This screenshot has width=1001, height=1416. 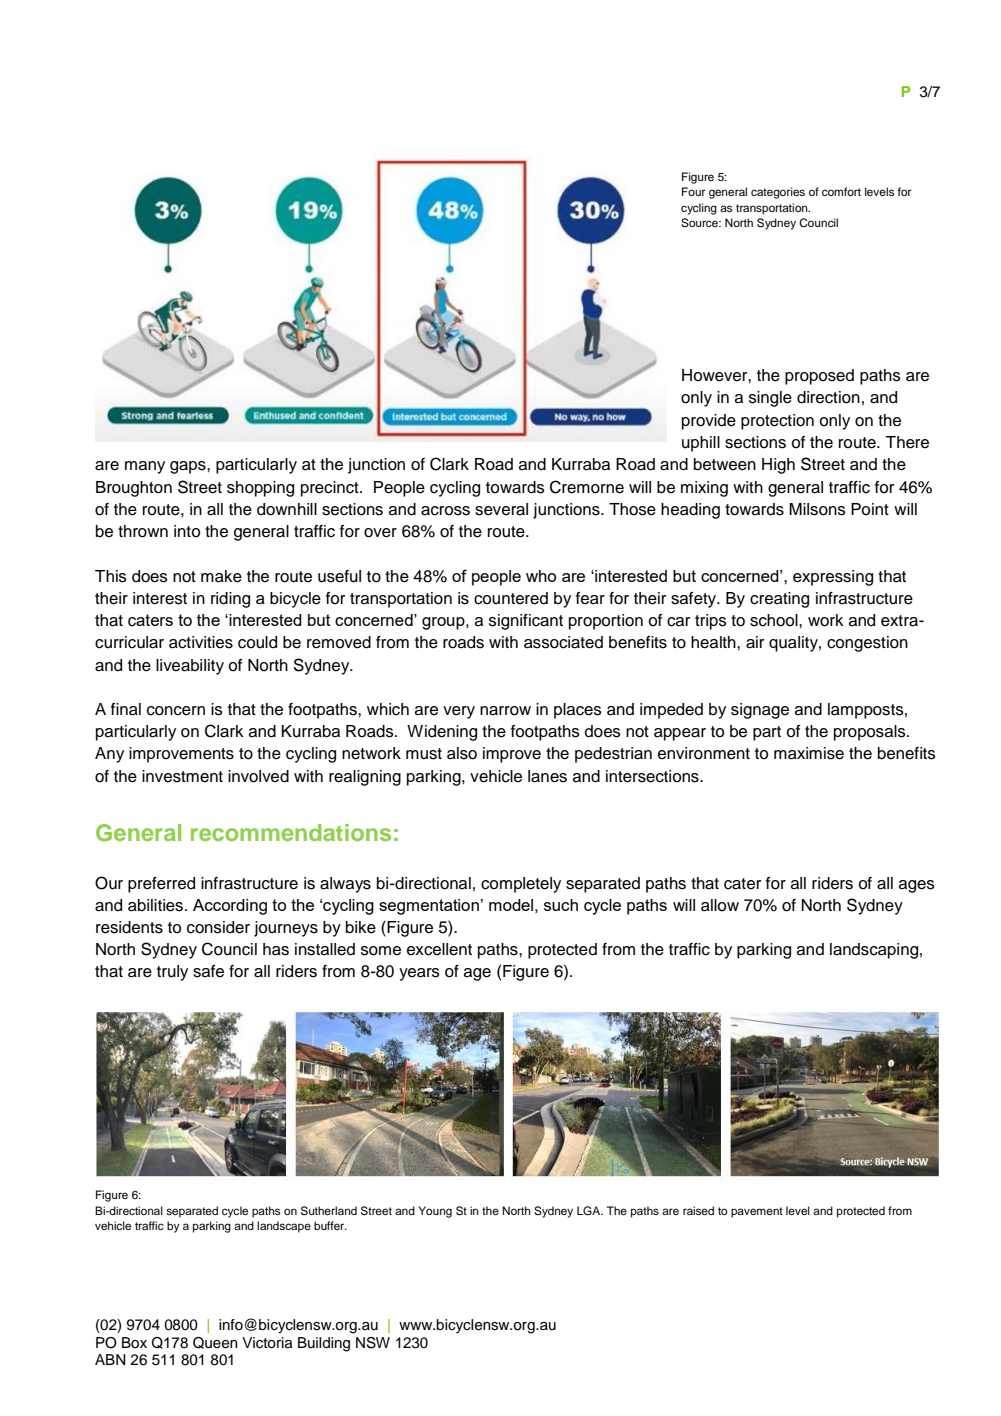 I want to click on Queen, so click(x=215, y=1343).
